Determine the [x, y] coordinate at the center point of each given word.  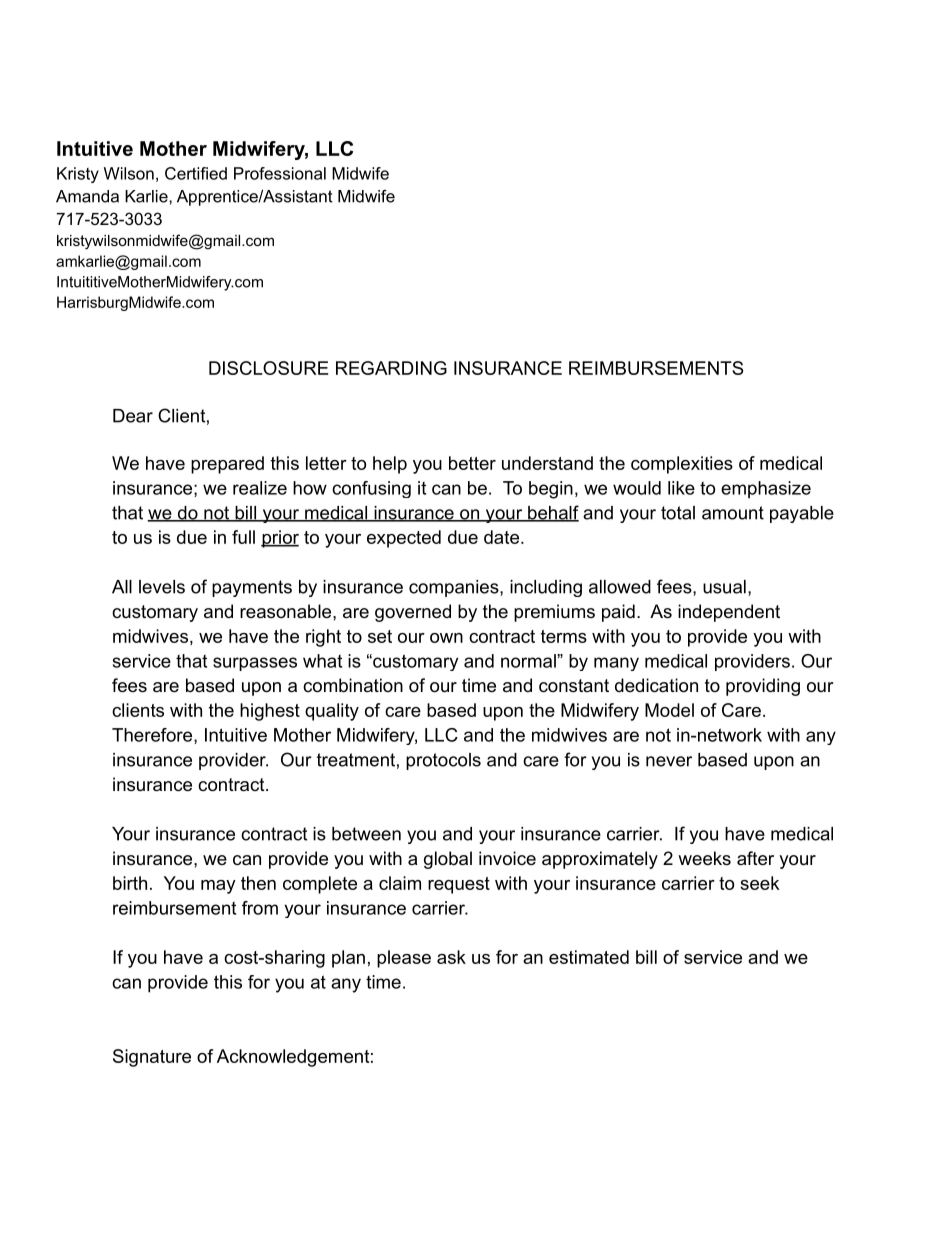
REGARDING [391, 368]
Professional [280, 173]
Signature [152, 1058]
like [681, 488]
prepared [227, 465]
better [472, 463]
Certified [196, 173]
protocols [443, 761]
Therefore [153, 736]
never [669, 761]
